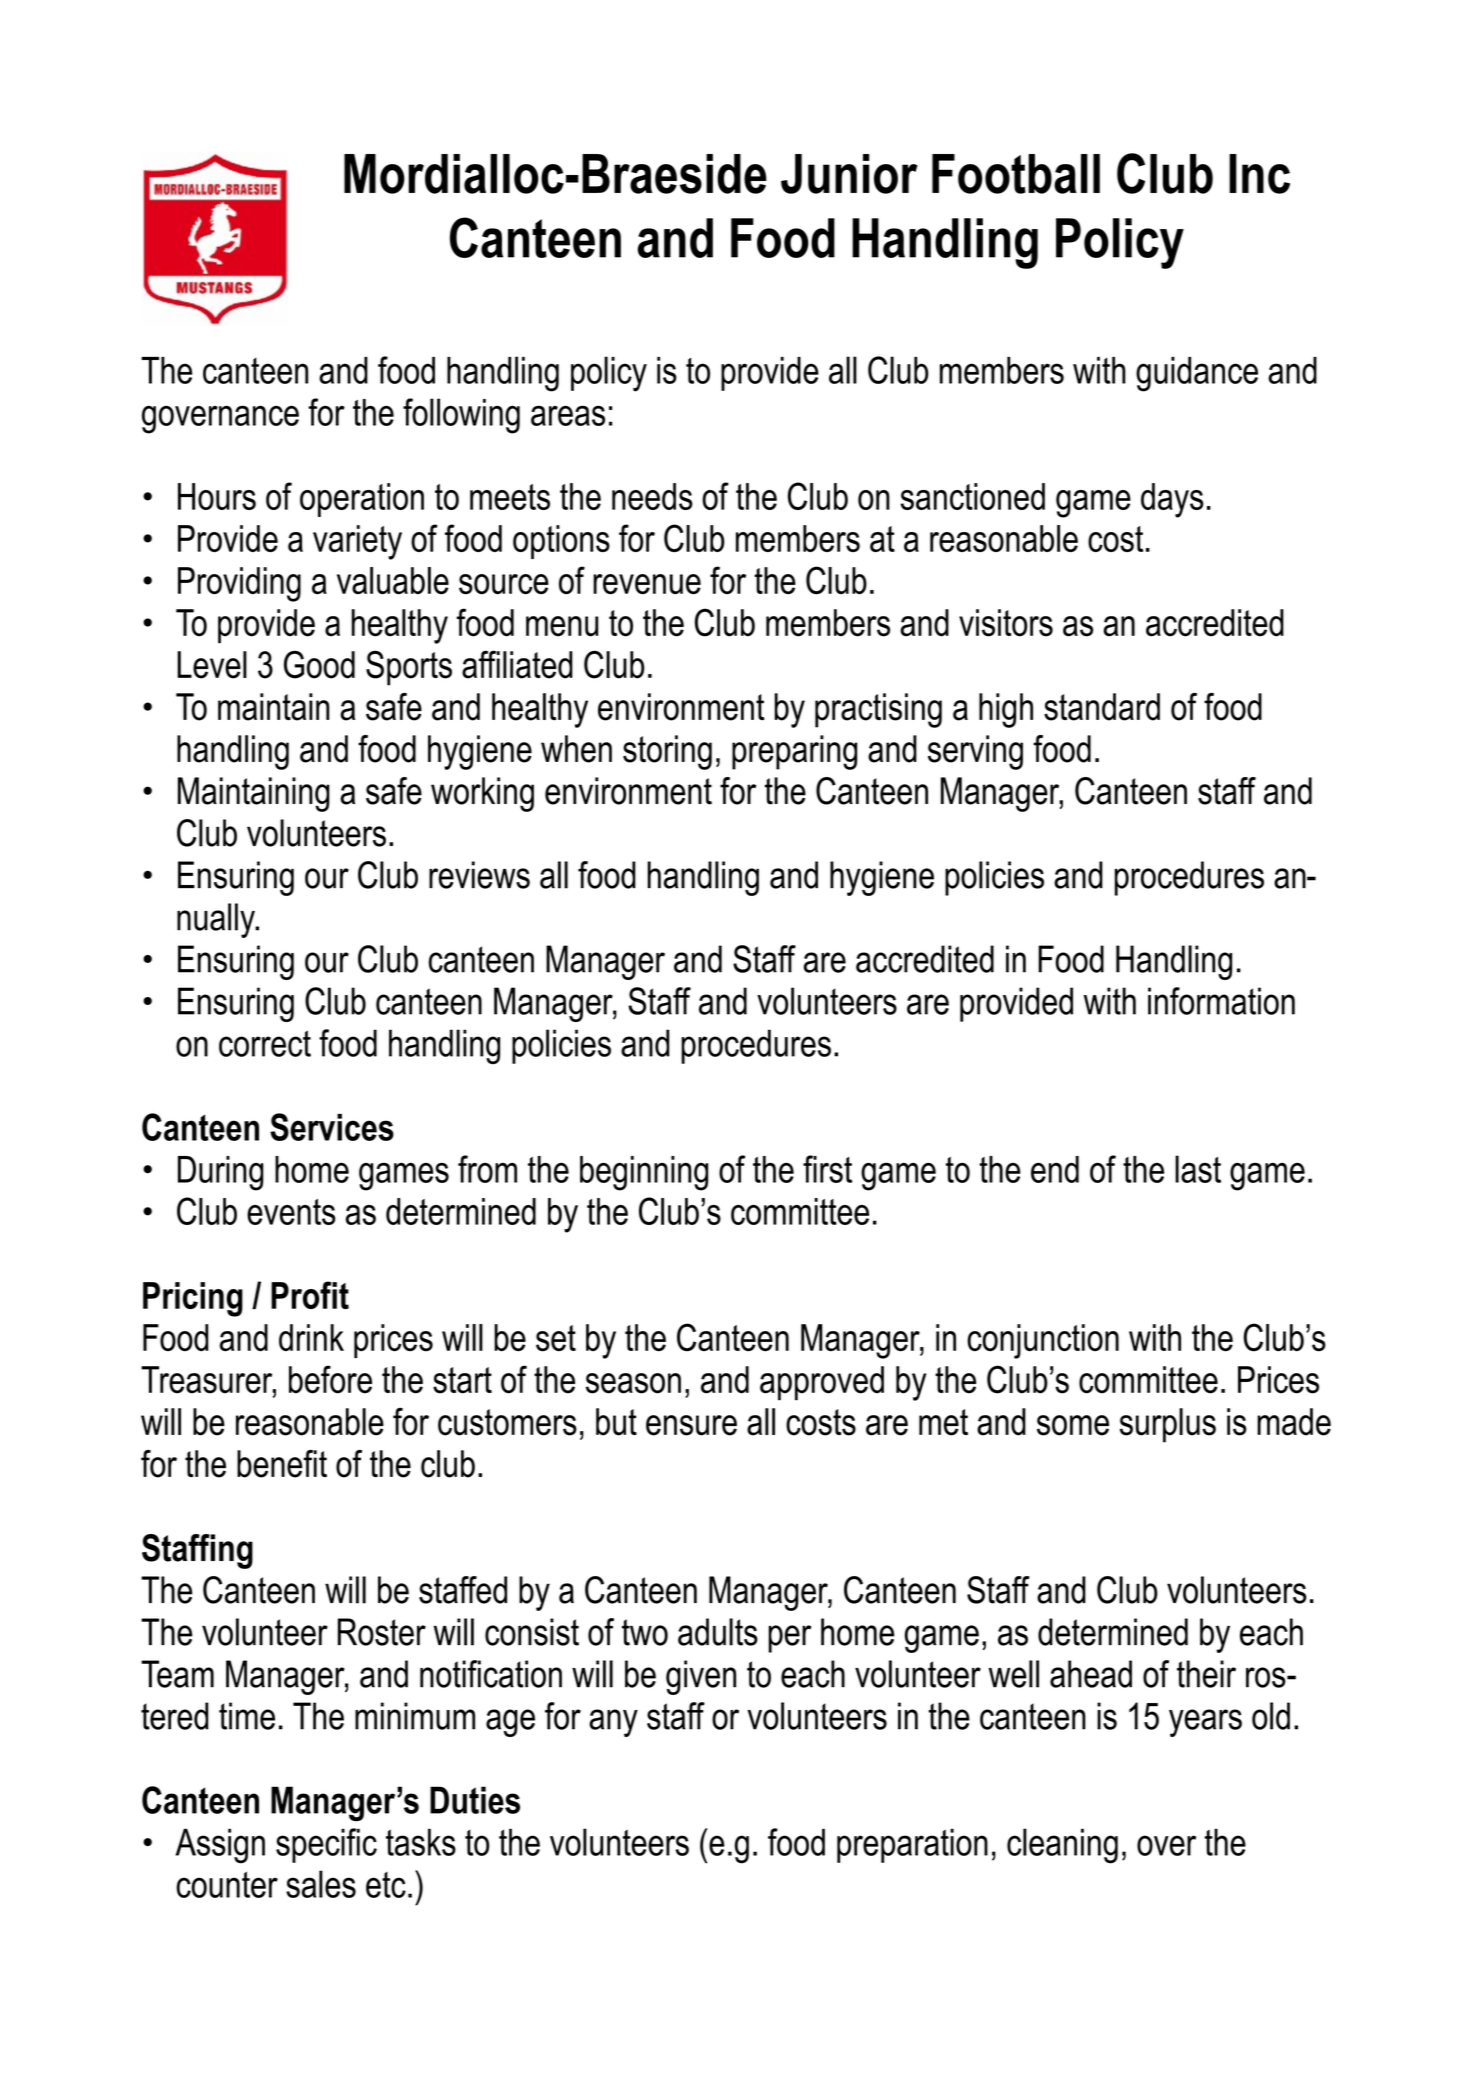 The image size is (1472, 2083). I want to click on first, so click(827, 1169).
